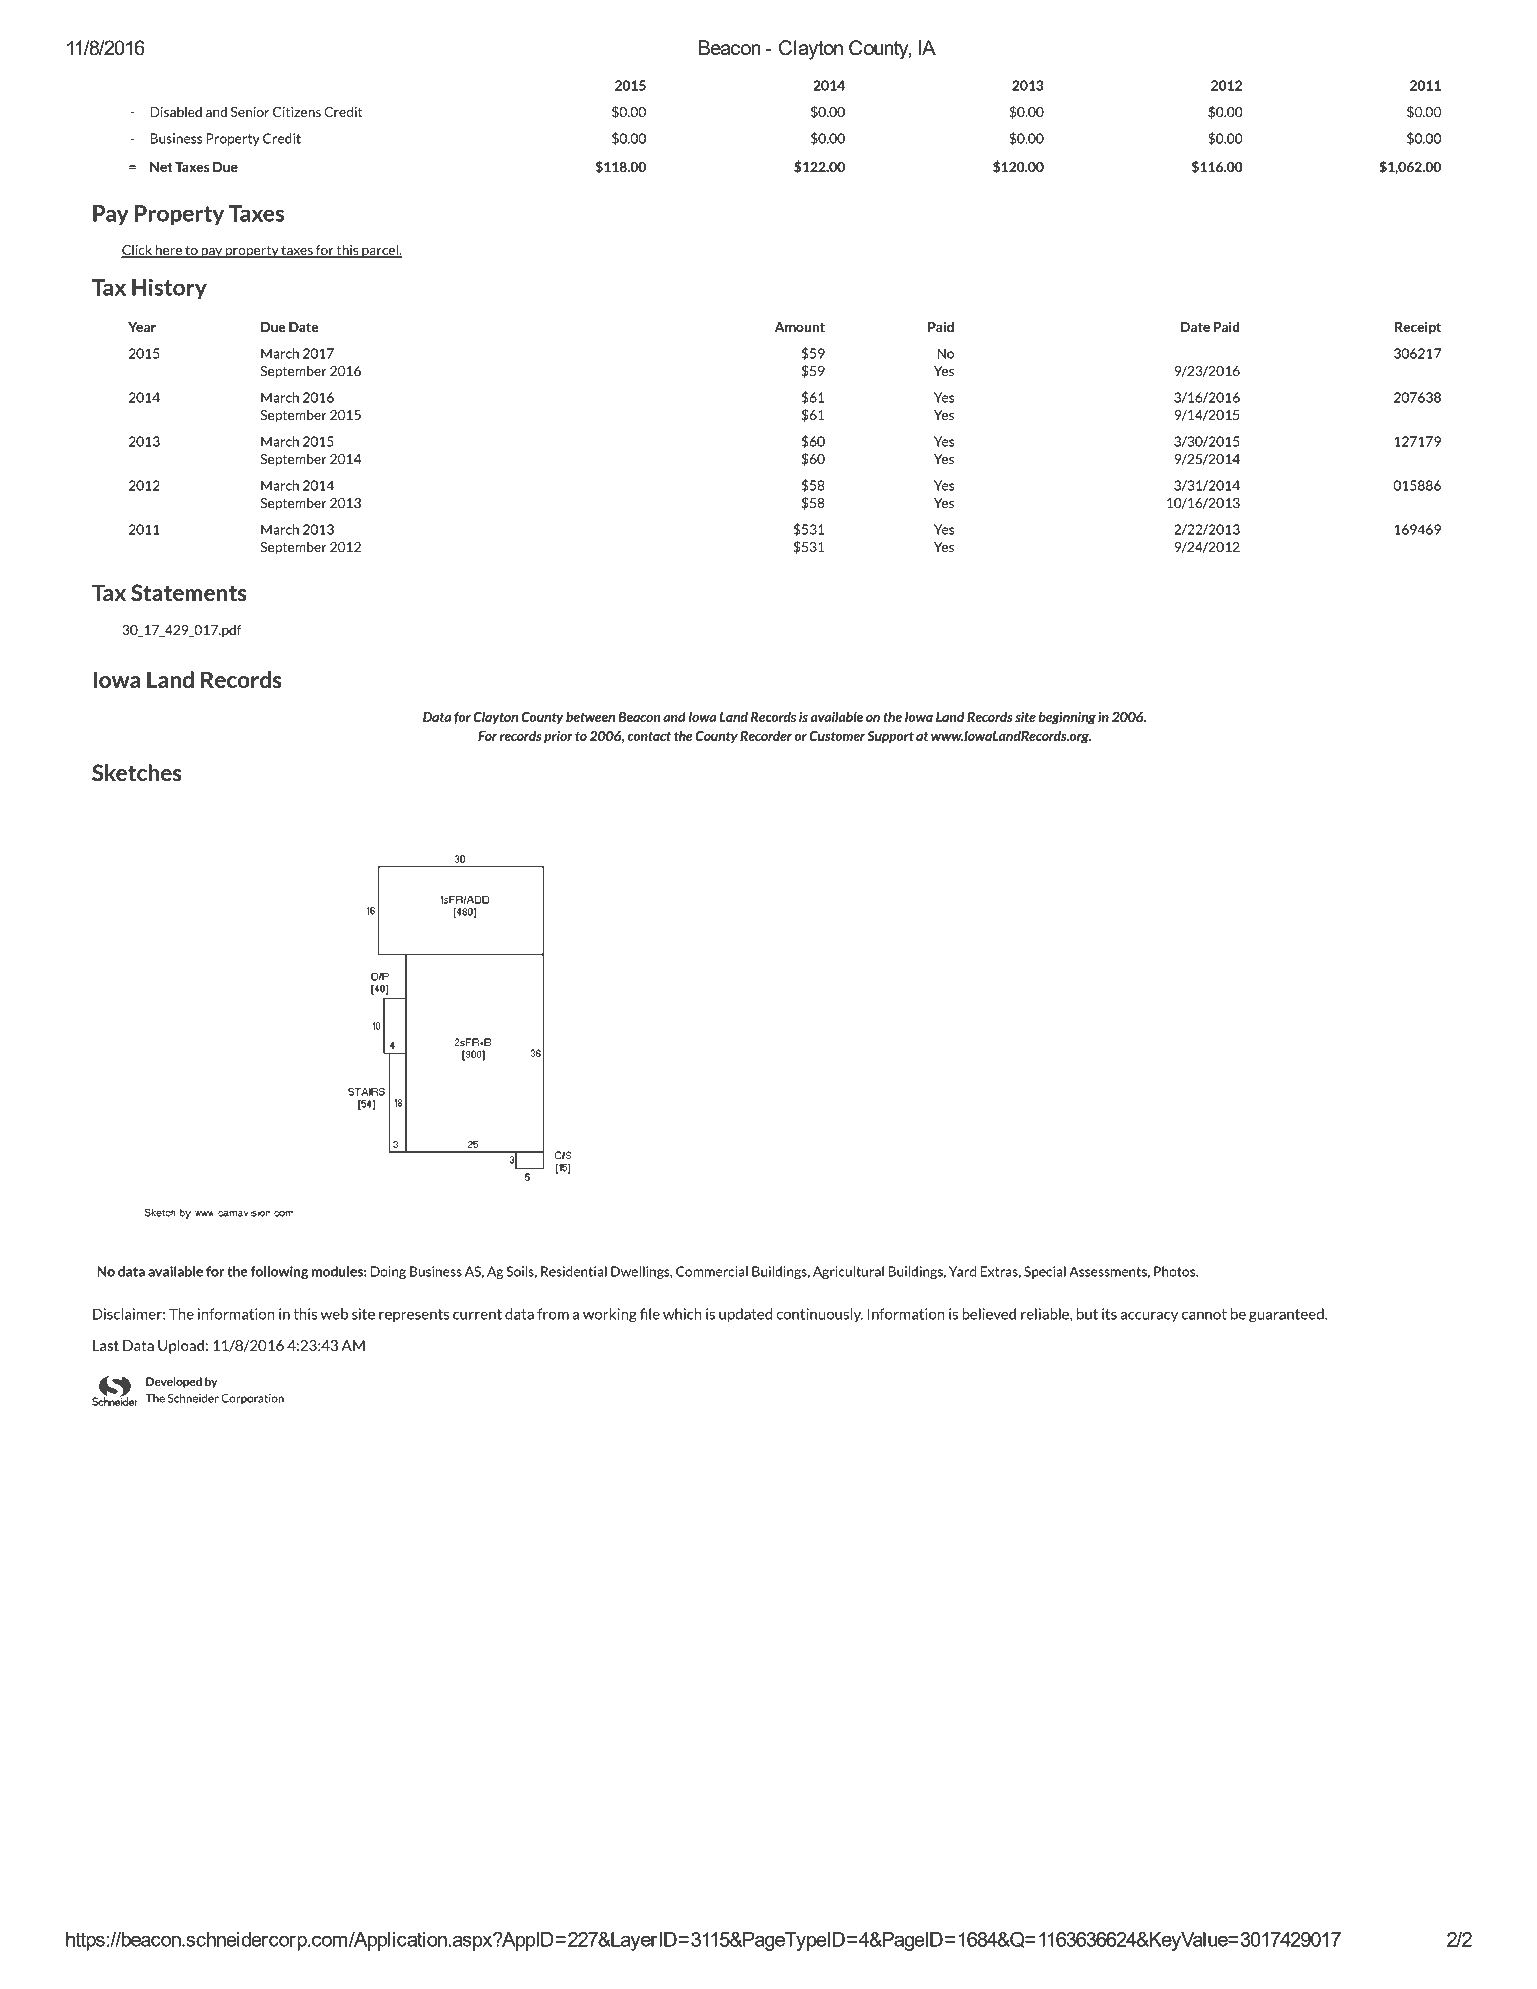 The height and width of the document is (1989, 1537). I want to click on Statements, so click(189, 592).
